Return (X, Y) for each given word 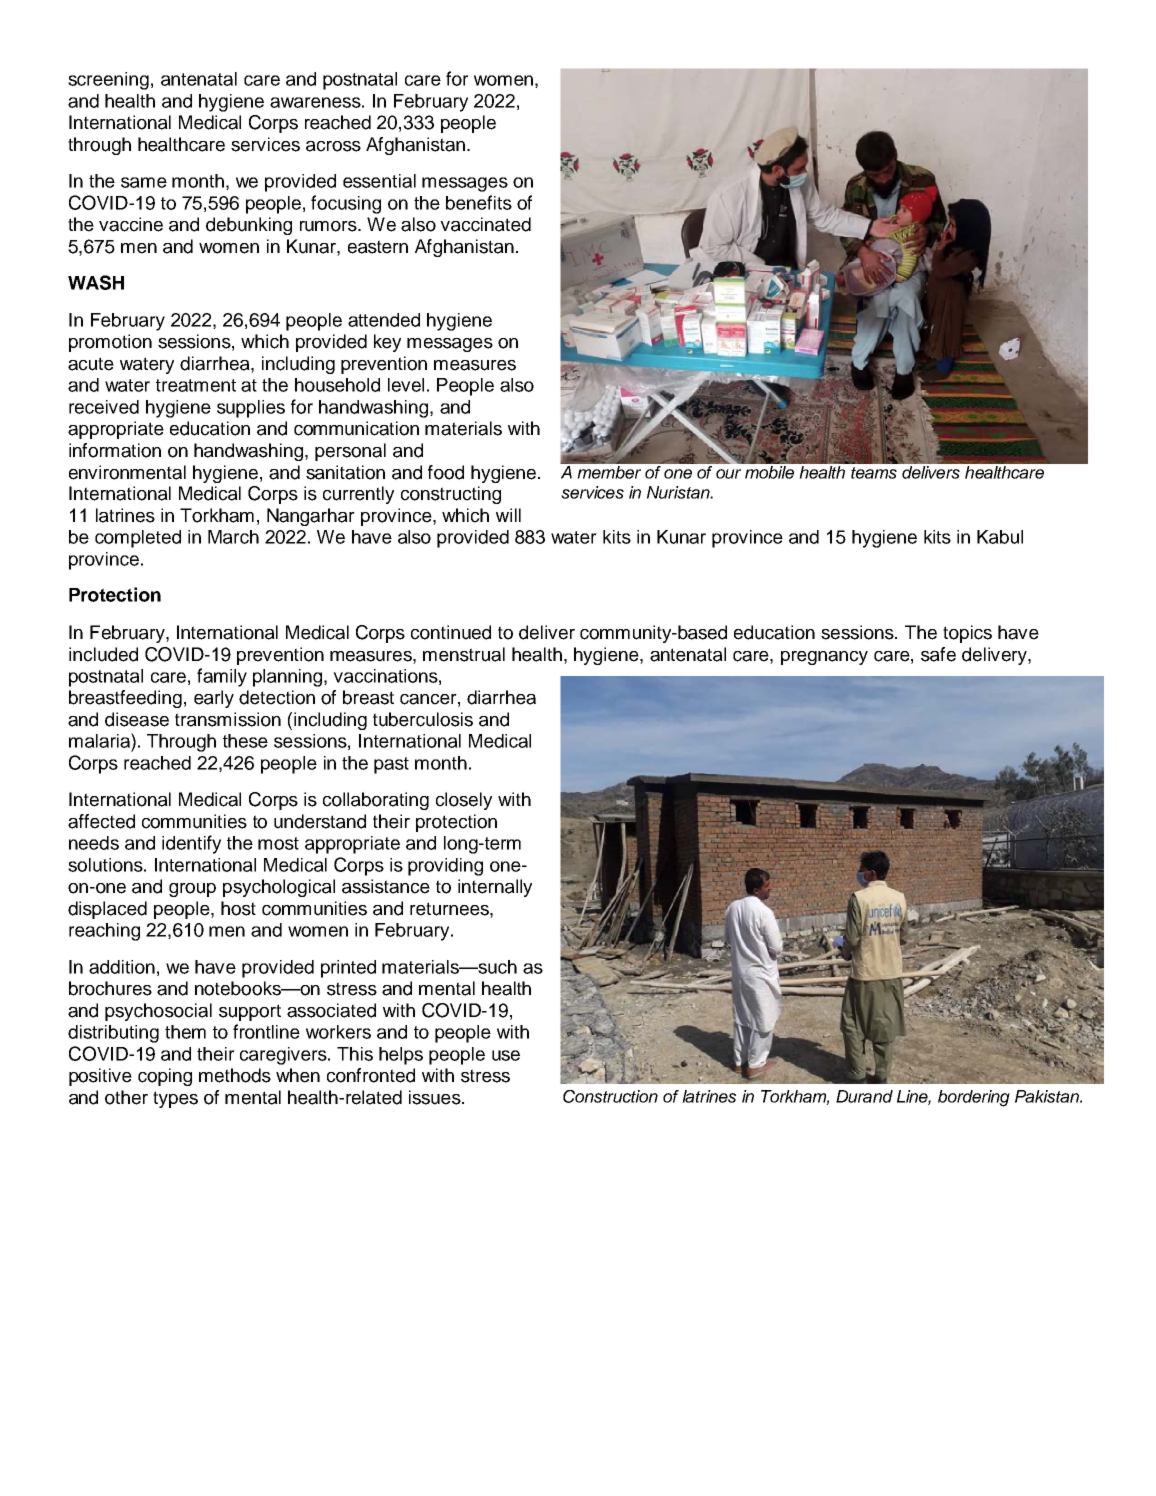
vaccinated (485, 224)
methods (235, 1075)
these (245, 741)
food (446, 472)
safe (938, 654)
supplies (251, 409)
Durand (864, 1096)
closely (464, 801)
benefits (479, 202)
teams (874, 473)
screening (108, 81)
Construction (610, 1096)
